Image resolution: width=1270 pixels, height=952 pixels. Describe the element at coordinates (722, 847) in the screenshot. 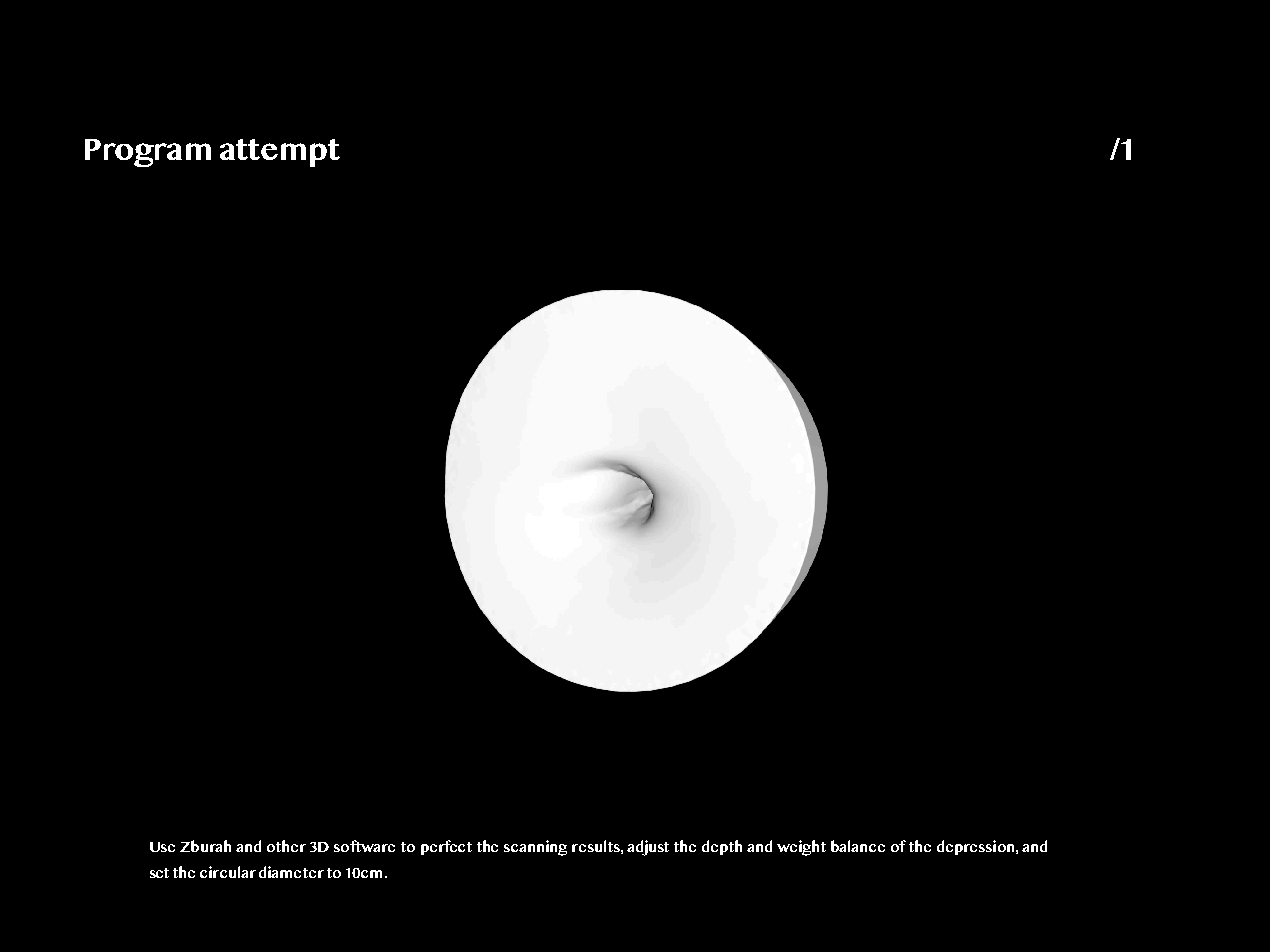

I see `depth` at that location.
